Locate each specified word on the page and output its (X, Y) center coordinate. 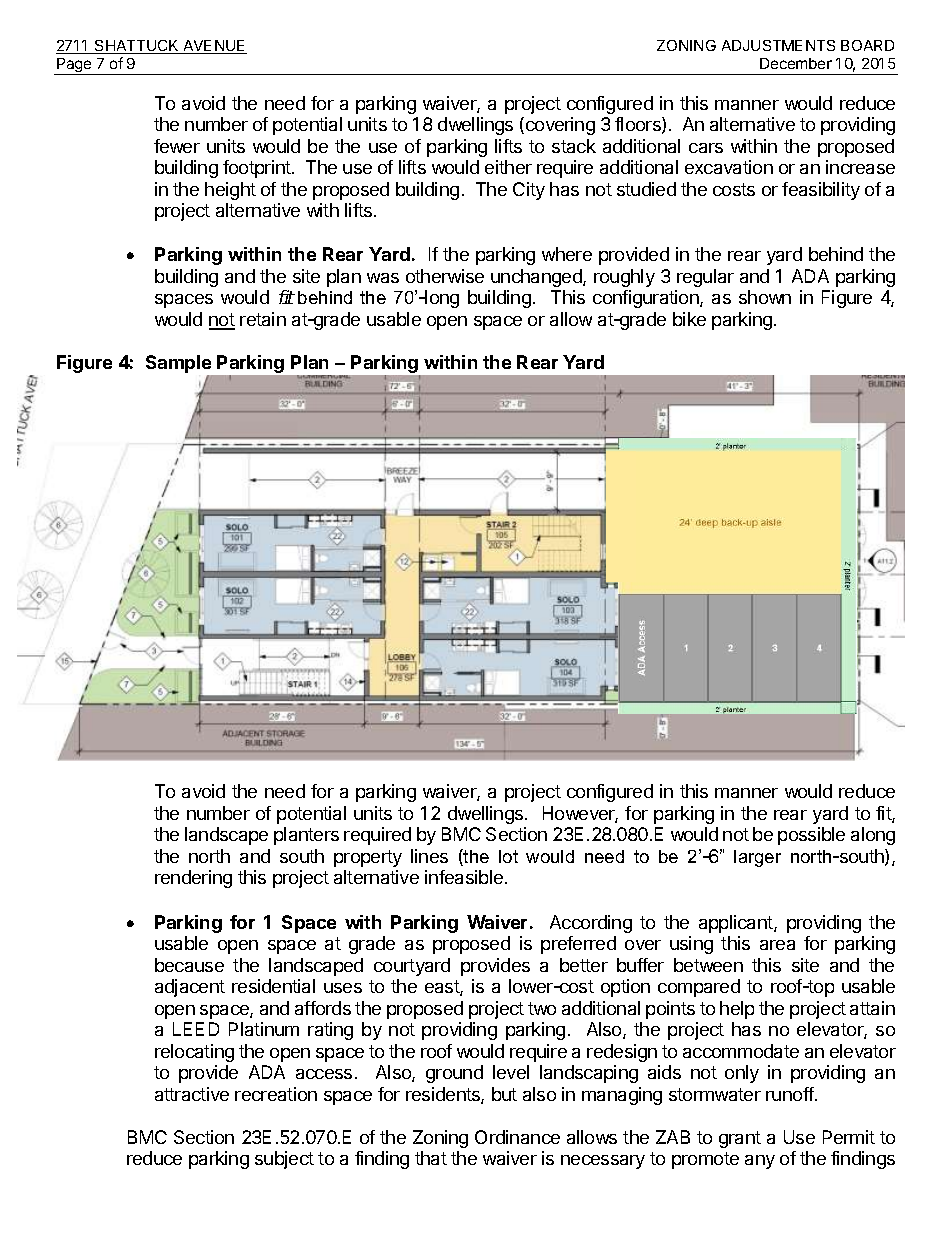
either (508, 167)
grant (740, 1139)
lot (508, 856)
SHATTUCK (137, 47)
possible (811, 836)
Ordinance (517, 1137)
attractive (192, 1094)
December (796, 63)
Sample (180, 365)
